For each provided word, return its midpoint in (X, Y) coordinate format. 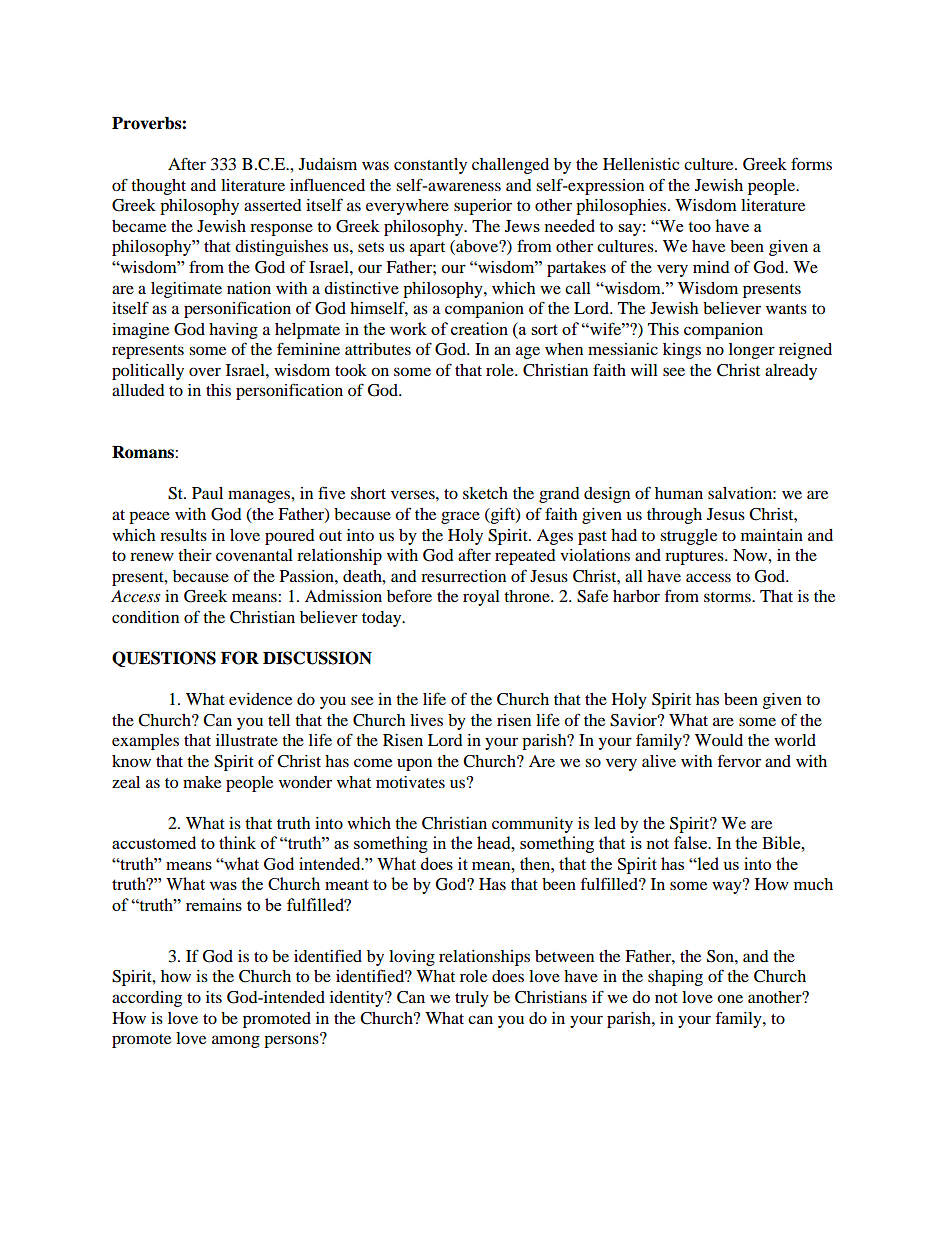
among (236, 1041)
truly (472, 999)
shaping (675, 978)
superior (483, 207)
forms (811, 163)
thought (158, 187)
